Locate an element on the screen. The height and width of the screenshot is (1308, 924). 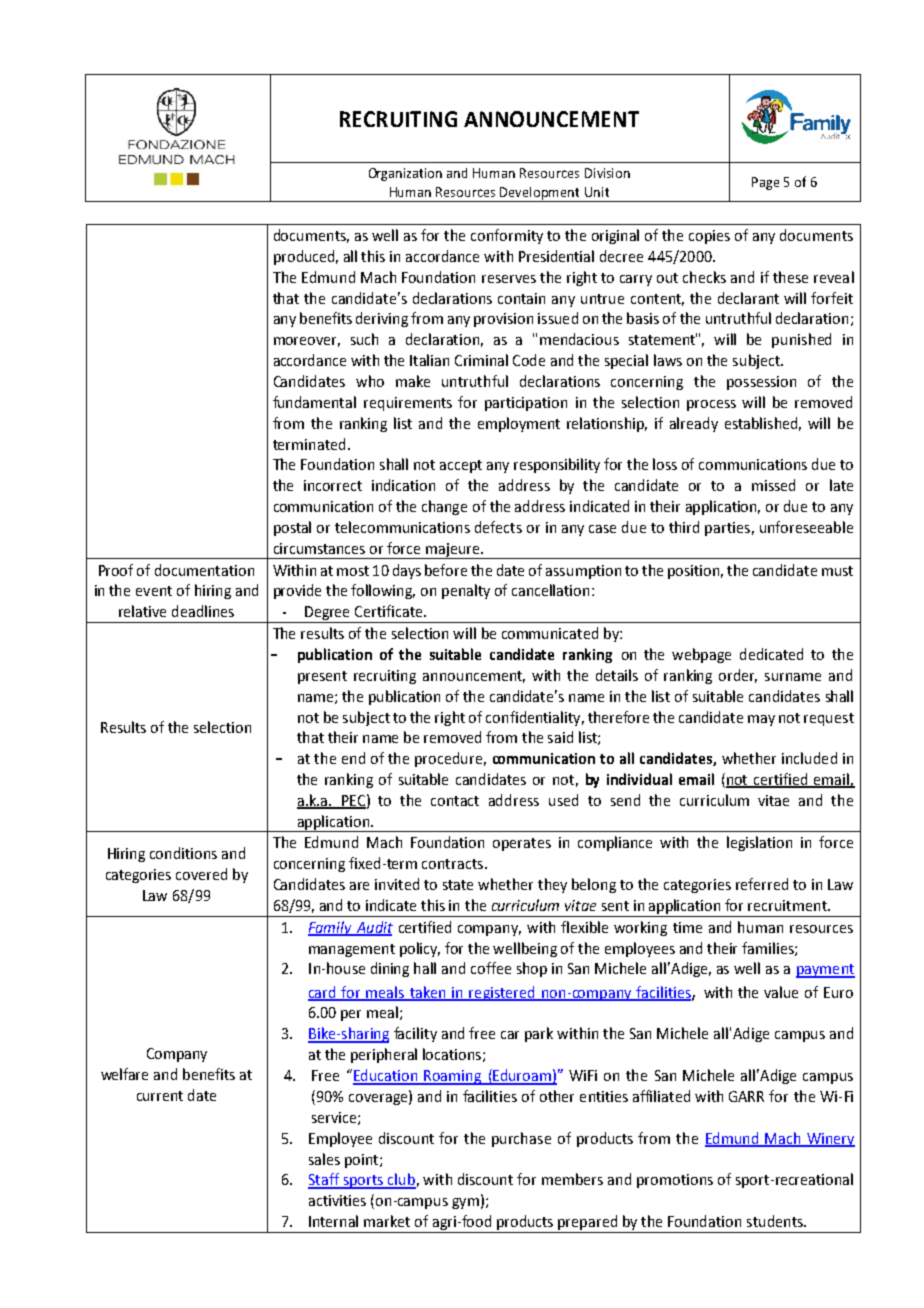
students is located at coordinates (776, 1221).
